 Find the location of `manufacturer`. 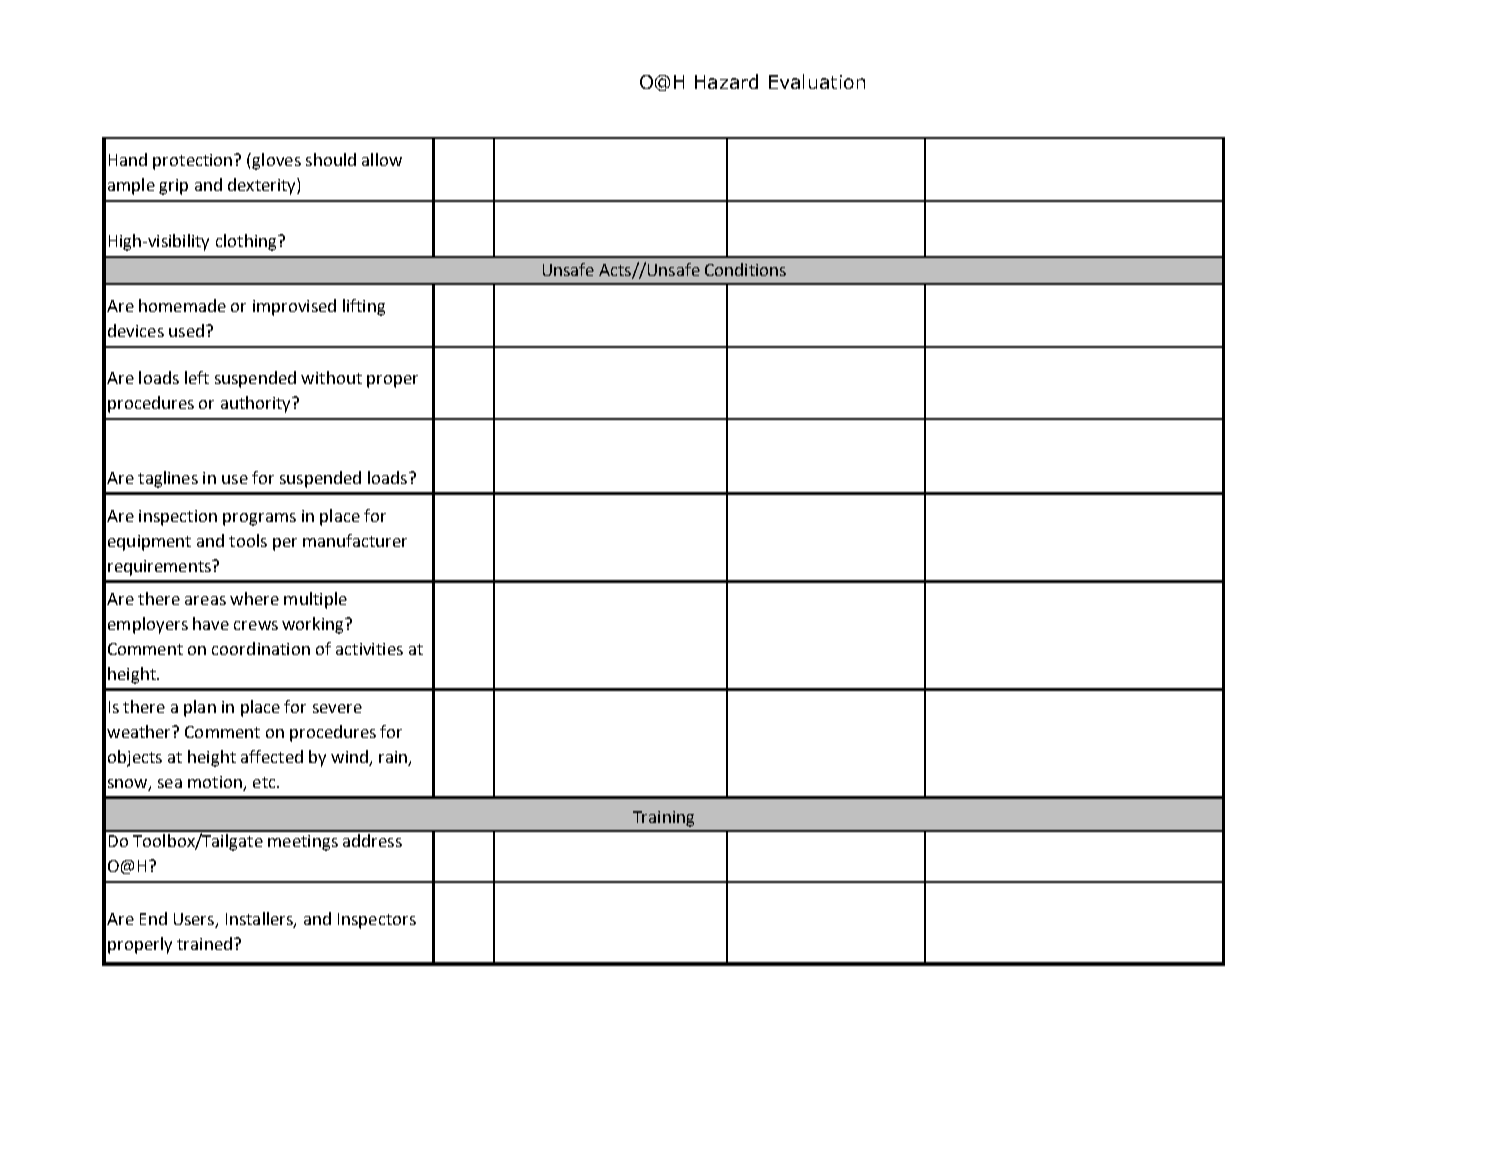

manufacturer is located at coordinates (355, 540).
